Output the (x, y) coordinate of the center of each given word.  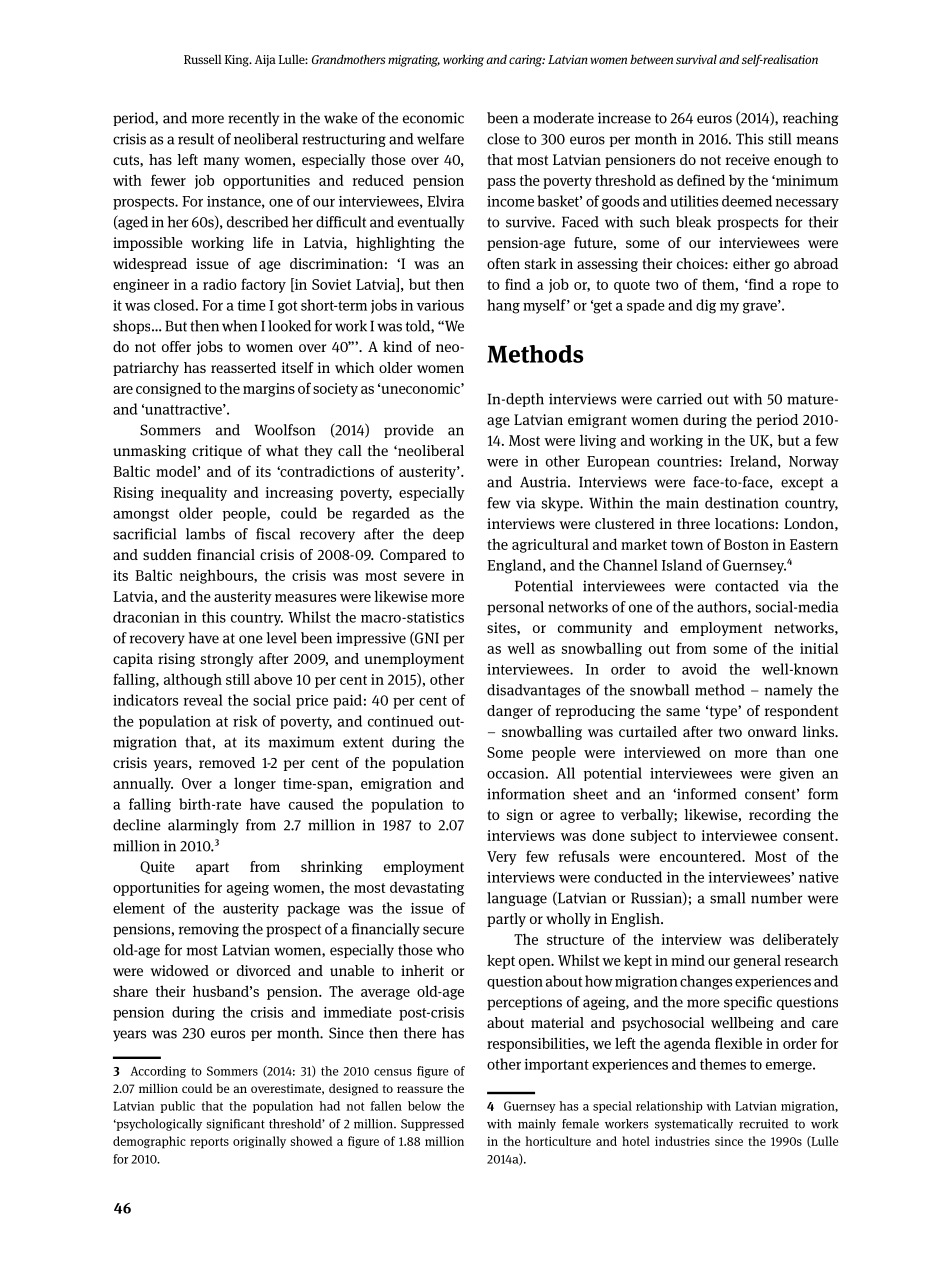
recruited (764, 1124)
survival (696, 59)
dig (706, 306)
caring (527, 61)
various (440, 305)
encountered (702, 856)
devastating (427, 888)
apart (212, 868)
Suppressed (432, 1125)
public (177, 1107)
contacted (747, 586)
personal (515, 608)
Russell (203, 59)
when (239, 326)
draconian (146, 617)
